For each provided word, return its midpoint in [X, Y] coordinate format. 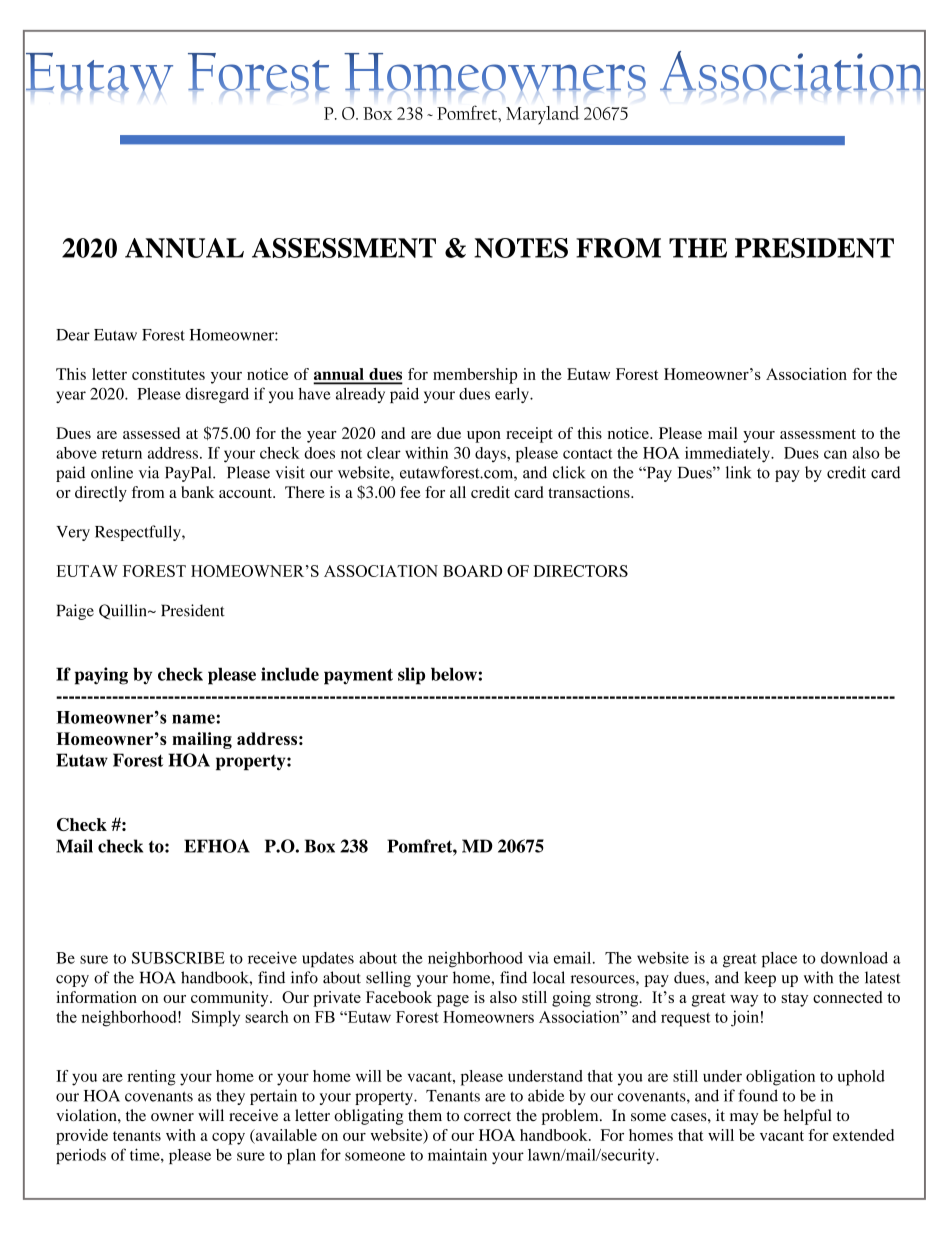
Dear [73, 335]
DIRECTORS [580, 571]
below [454, 674]
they [230, 1097]
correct [487, 1116]
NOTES [521, 248]
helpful [808, 1117]
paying [101, 676]
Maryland [542, 115]
